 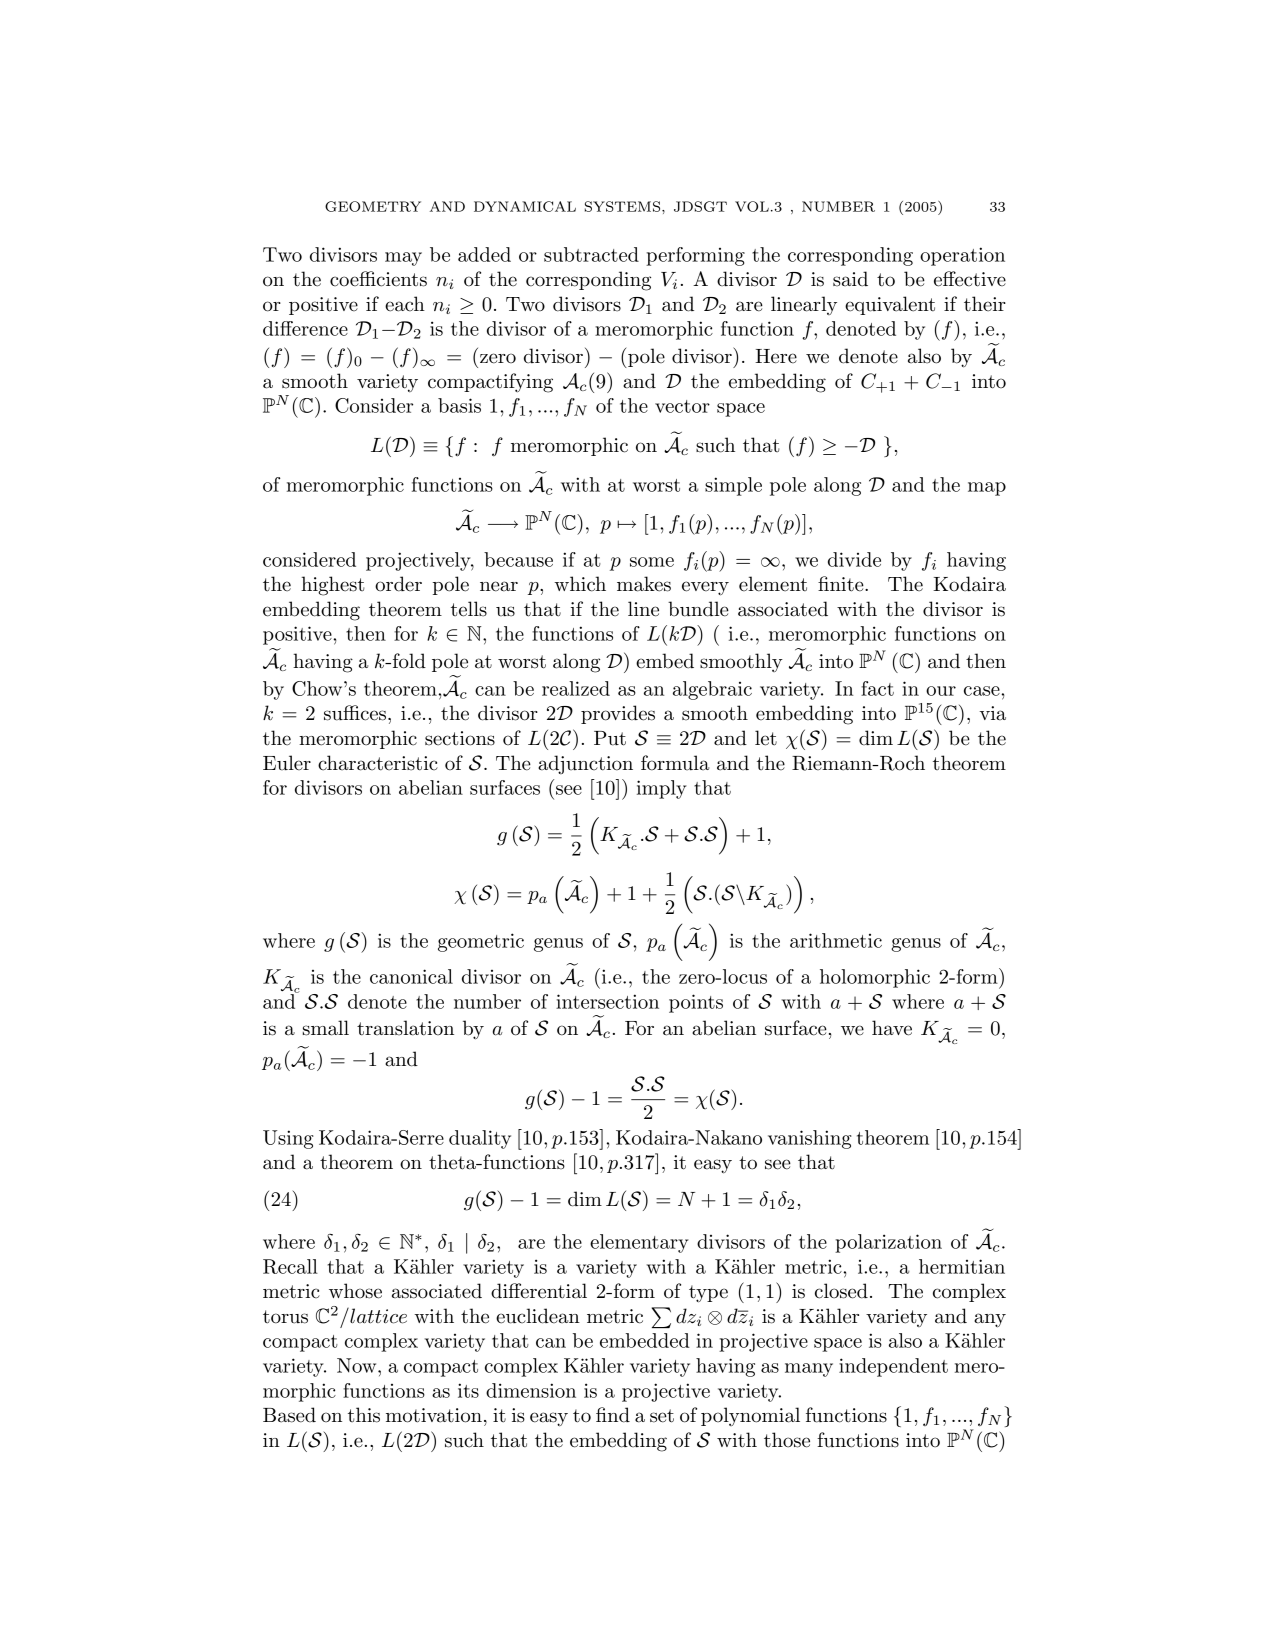 I want to click on characteristic, so click(x=378, y=763).
